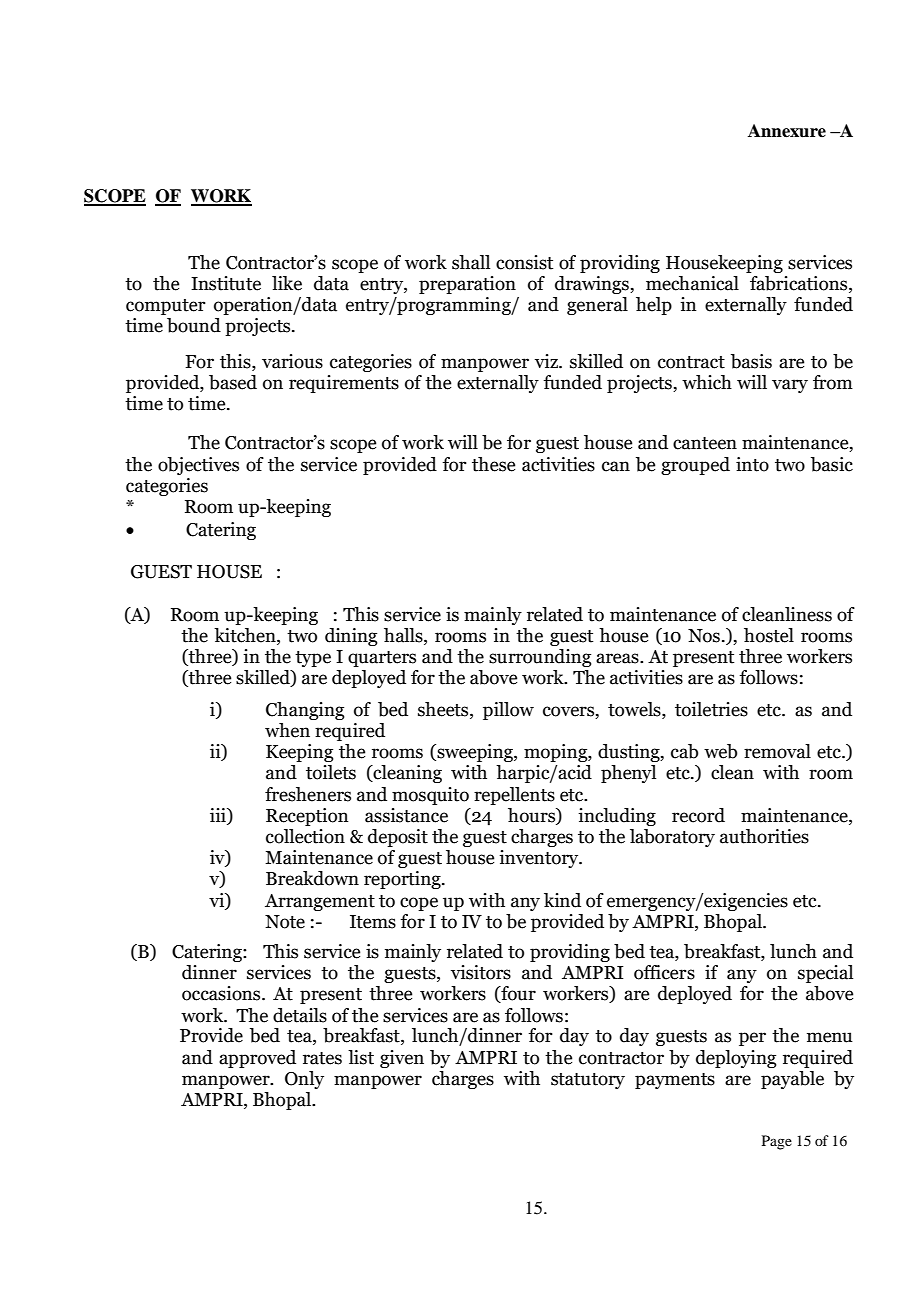  What do you see at coordinates (493, 464) in the screenshot?
I see `these` at bounding box center [493, 464].
